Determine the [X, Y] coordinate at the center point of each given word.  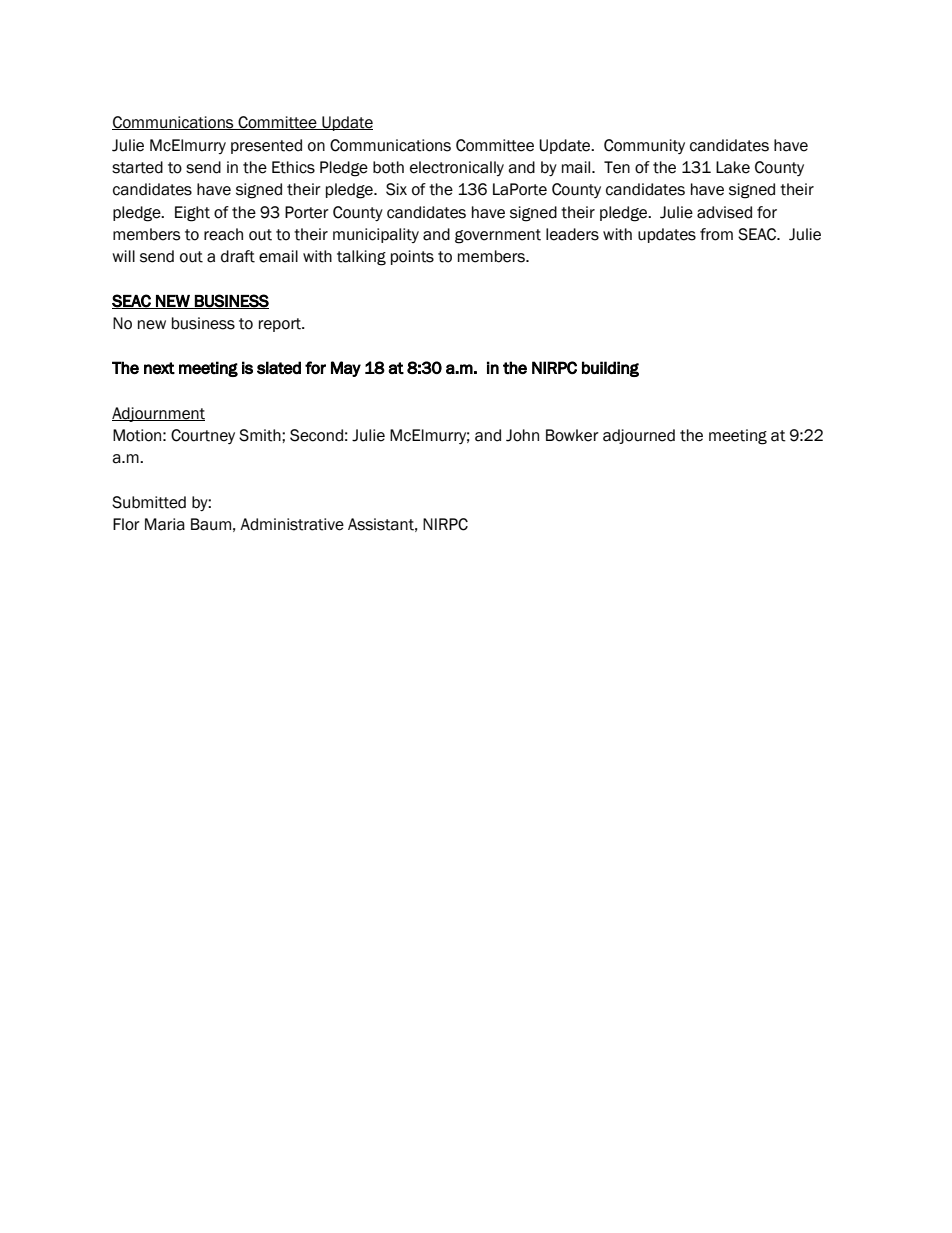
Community [644, 146]
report [281, 325]
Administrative [292, 524]
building [610, 369]
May [346, 369]
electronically [457, 168]
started [137, 167]
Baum [211, 524]
